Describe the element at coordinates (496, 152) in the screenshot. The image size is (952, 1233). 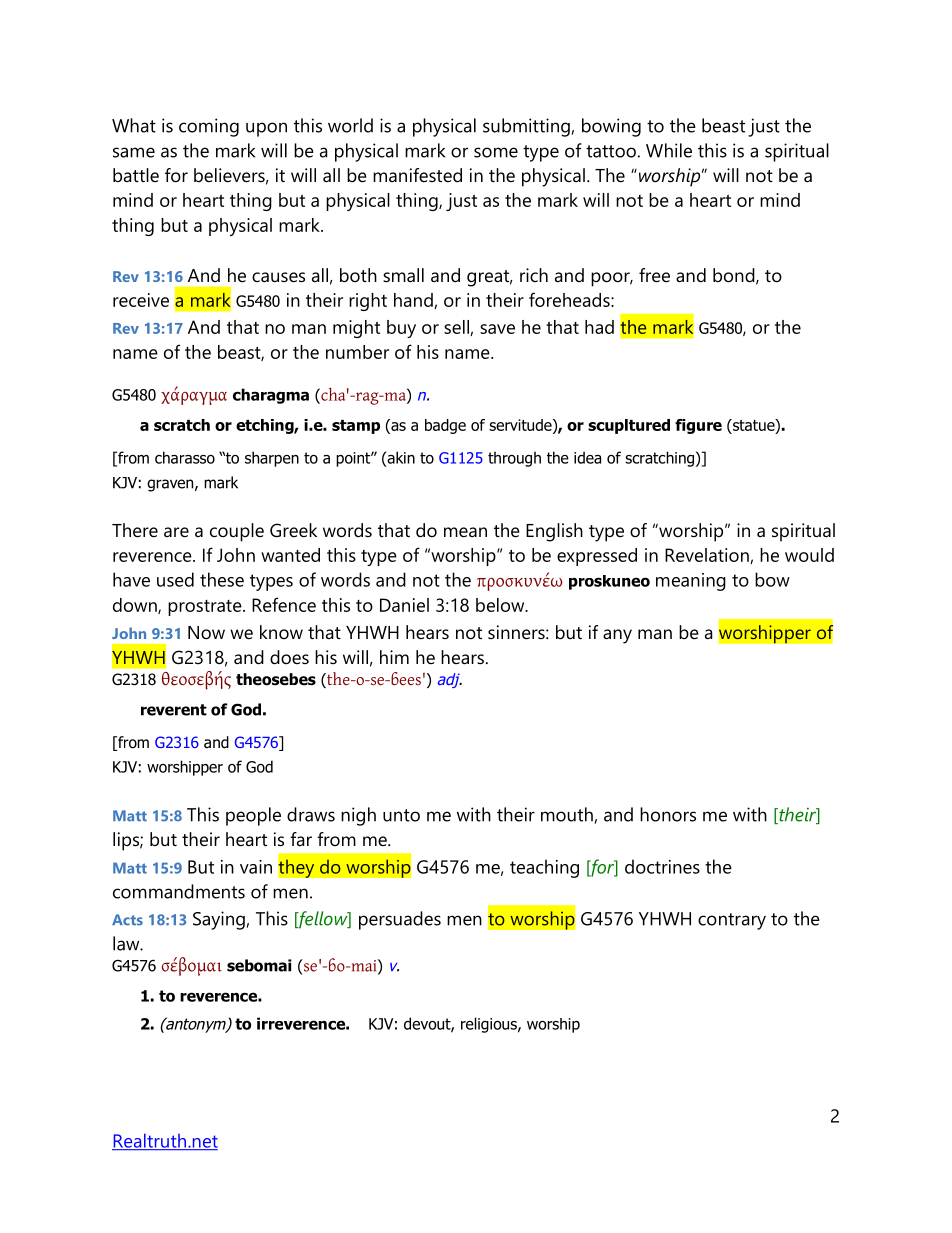
I see `some` at that location.
